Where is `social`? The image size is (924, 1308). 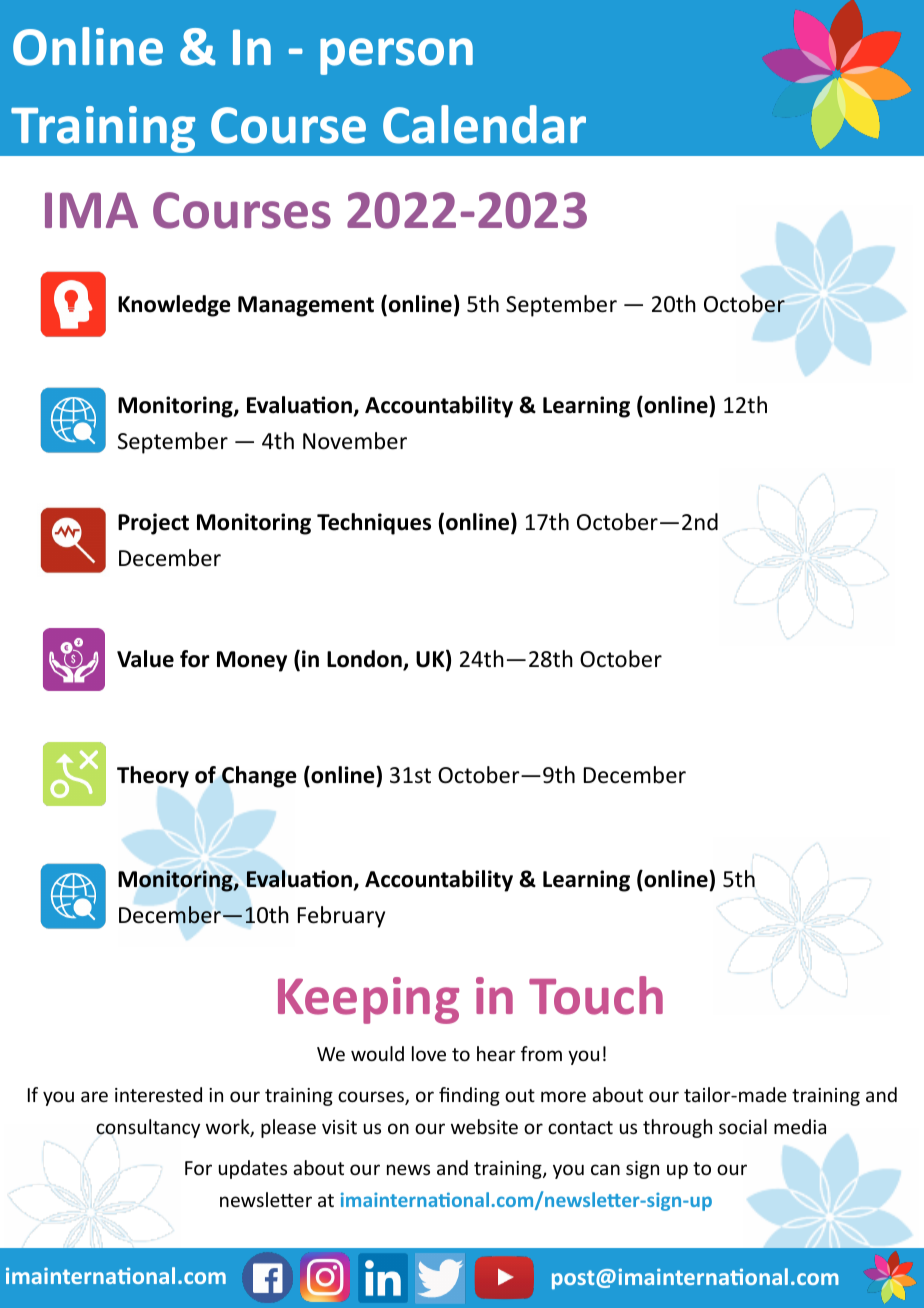
social is located at coordinates (743, 1126).
